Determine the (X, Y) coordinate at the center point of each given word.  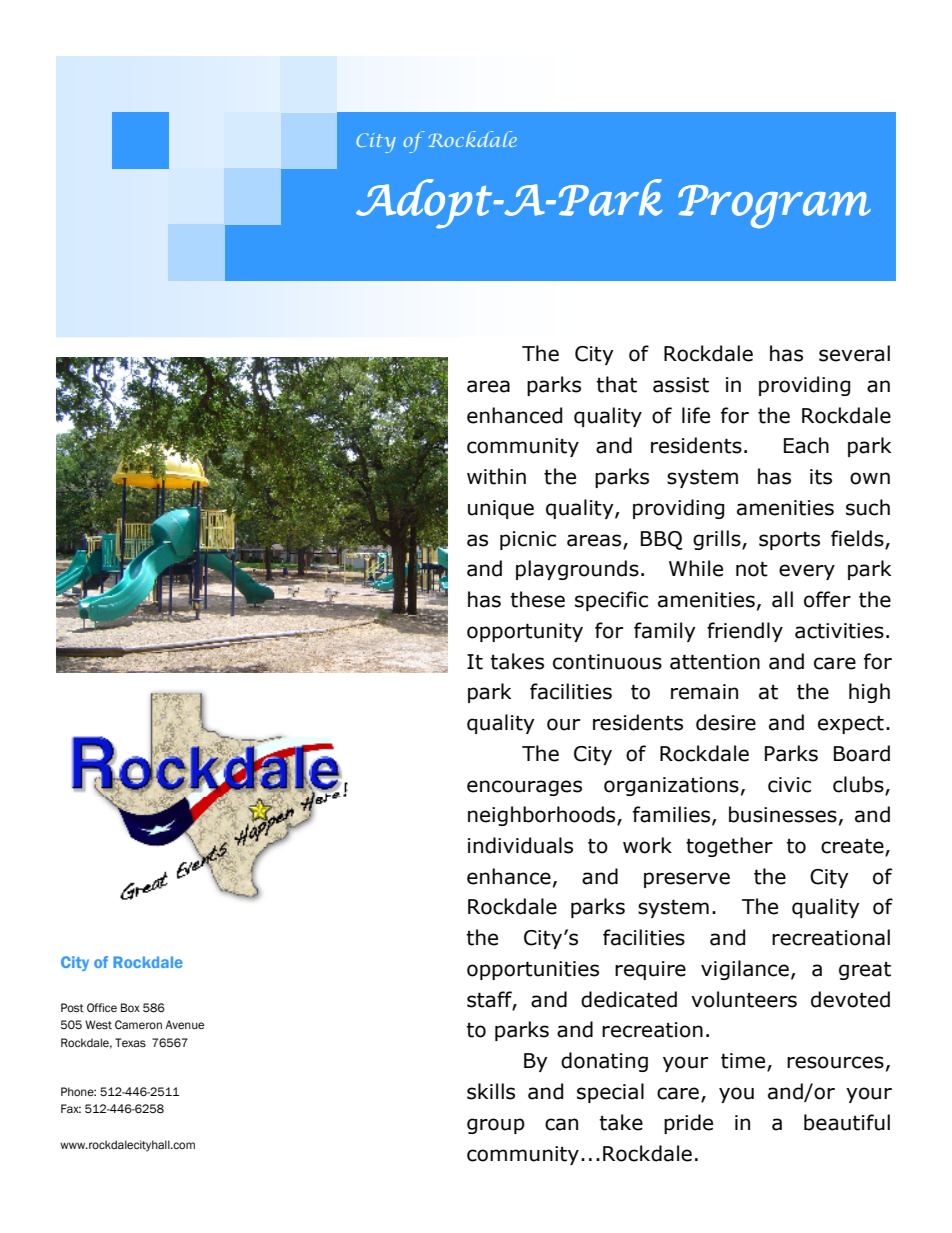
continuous (607, 662)
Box (130, 1007)
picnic (528, 540)
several (854, 353)
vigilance (745, 970)
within (496, 476)
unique (501, 509)
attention (715, 662)
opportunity (525, 632)
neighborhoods (543, 816)
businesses (783, 814)
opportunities (533, 970)
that (617, 384)
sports (789, 540)
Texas (130, 1043)
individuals (520, 845)
